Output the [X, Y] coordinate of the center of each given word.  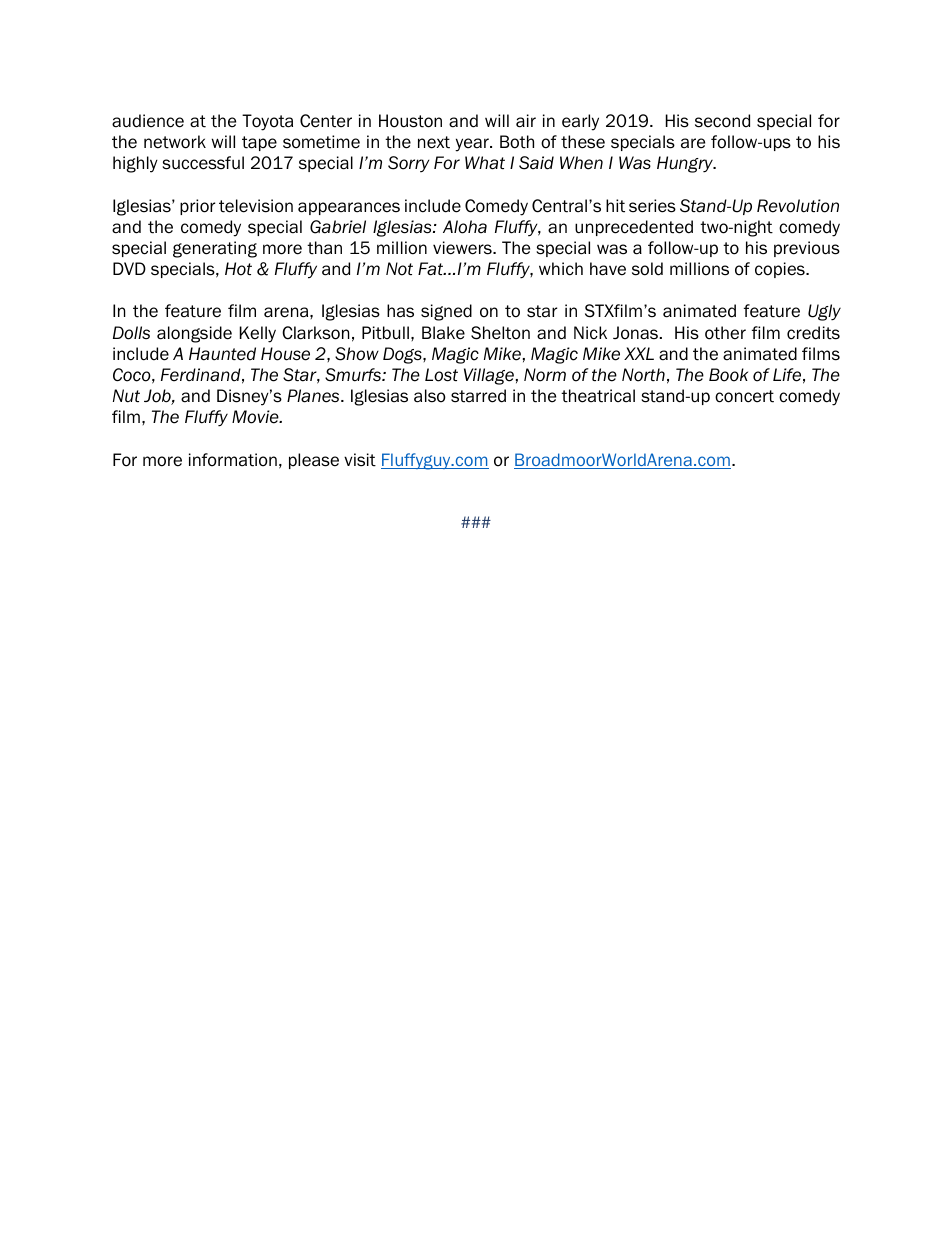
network [175, 142]
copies [781, 270]
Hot [238, 269]
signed [446, 312]
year [473, 145]
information [233, 460]
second [722, 121]
